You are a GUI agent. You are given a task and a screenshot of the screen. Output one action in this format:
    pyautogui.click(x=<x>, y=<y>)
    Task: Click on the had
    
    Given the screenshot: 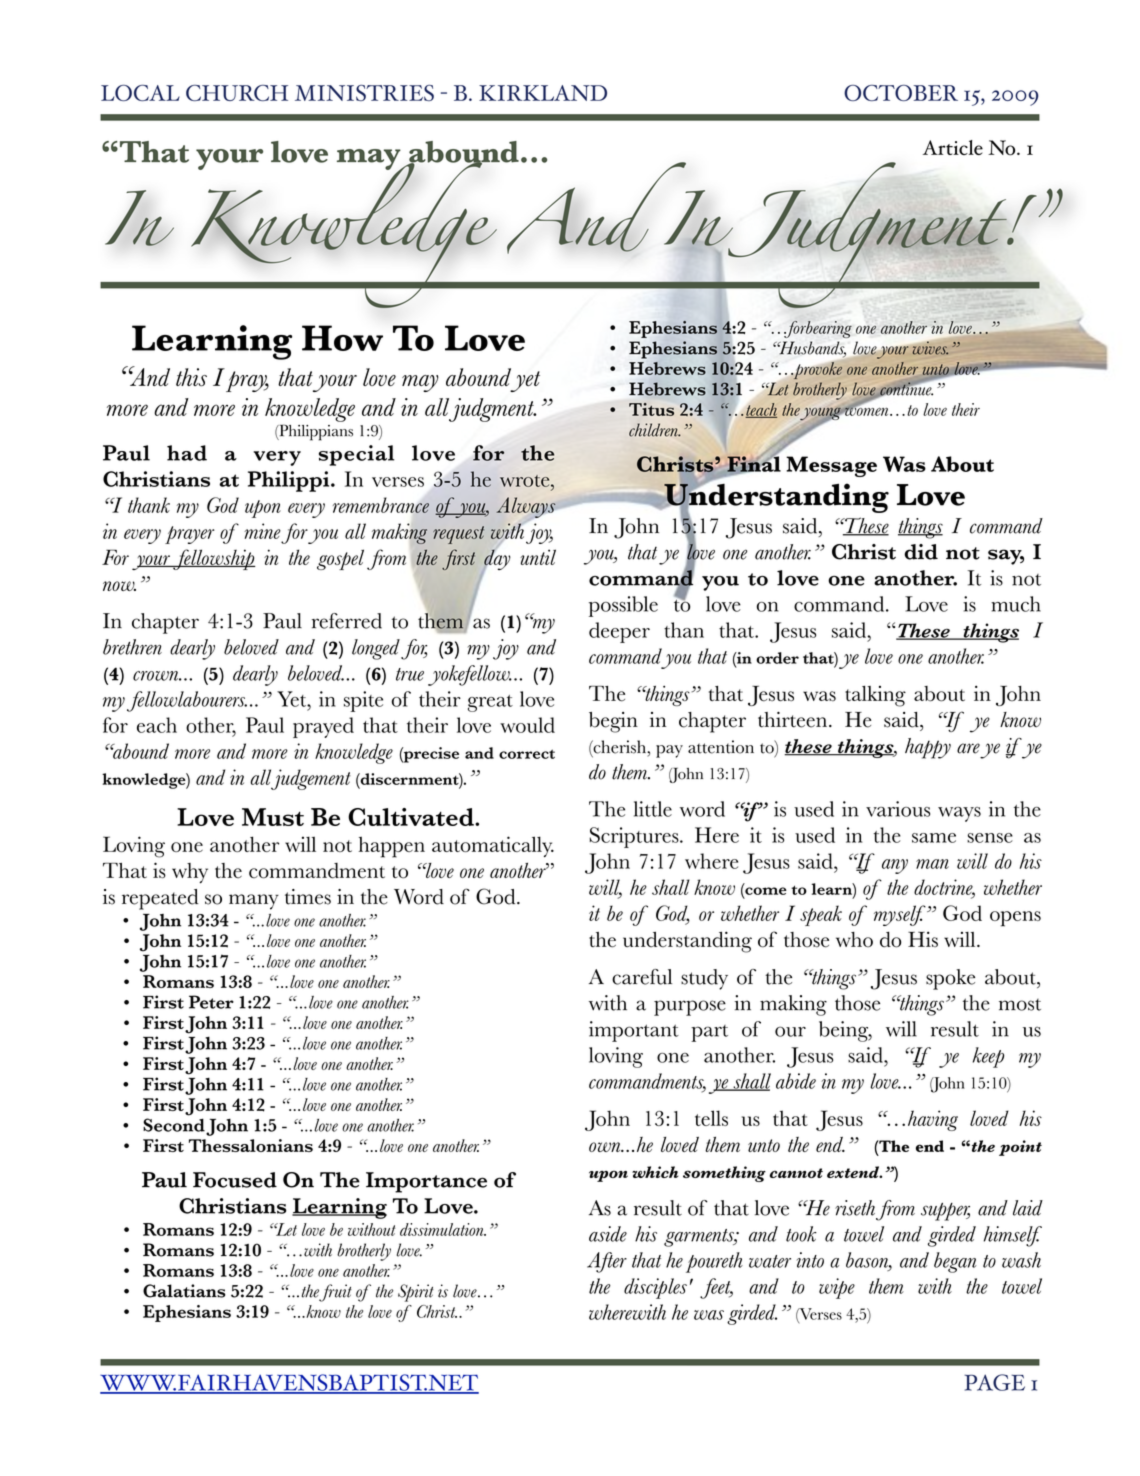 What is the action you would take?
    pyautogui.click(x=187, y=453)
